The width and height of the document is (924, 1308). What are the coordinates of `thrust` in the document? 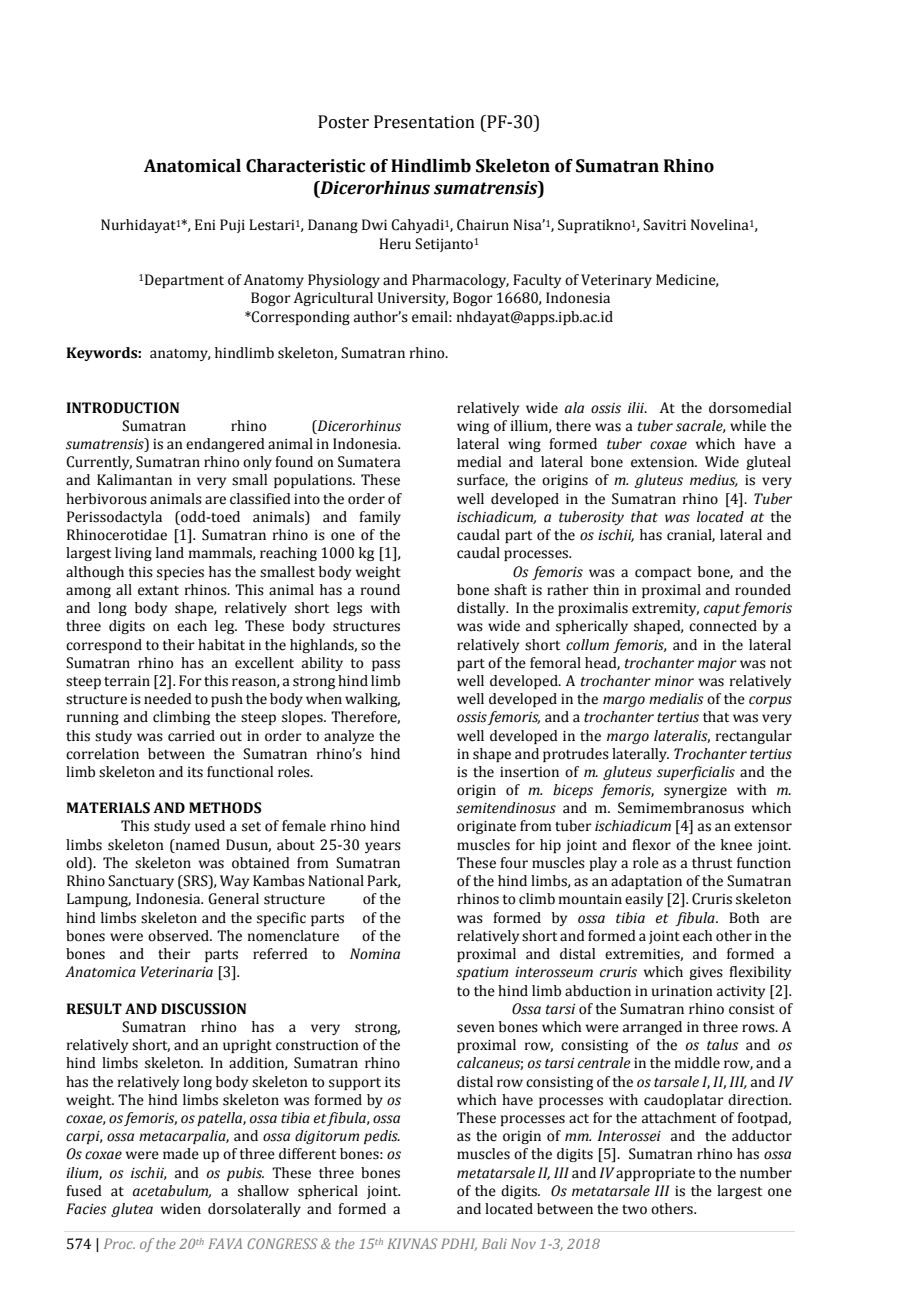 It's located at (712, 863).
